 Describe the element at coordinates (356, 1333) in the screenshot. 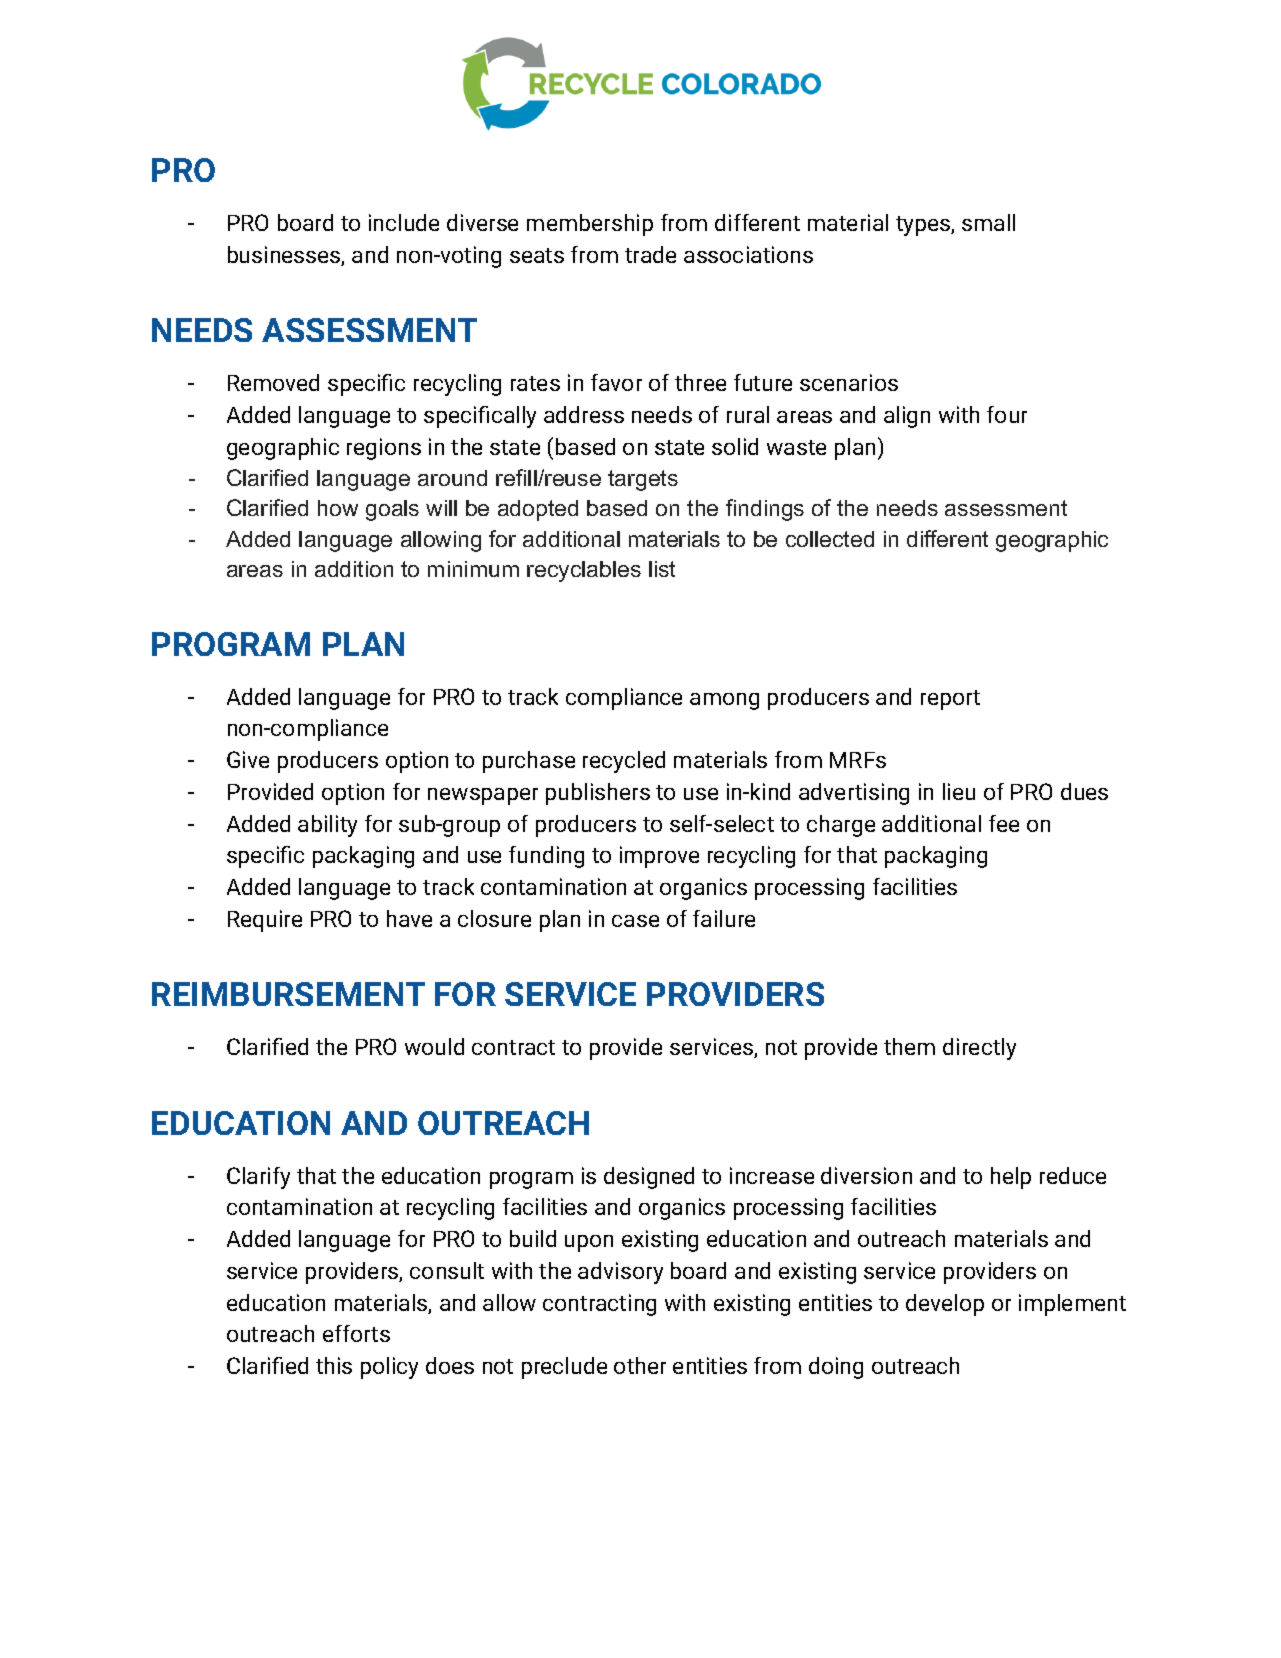

I see `efforts` at that location.
